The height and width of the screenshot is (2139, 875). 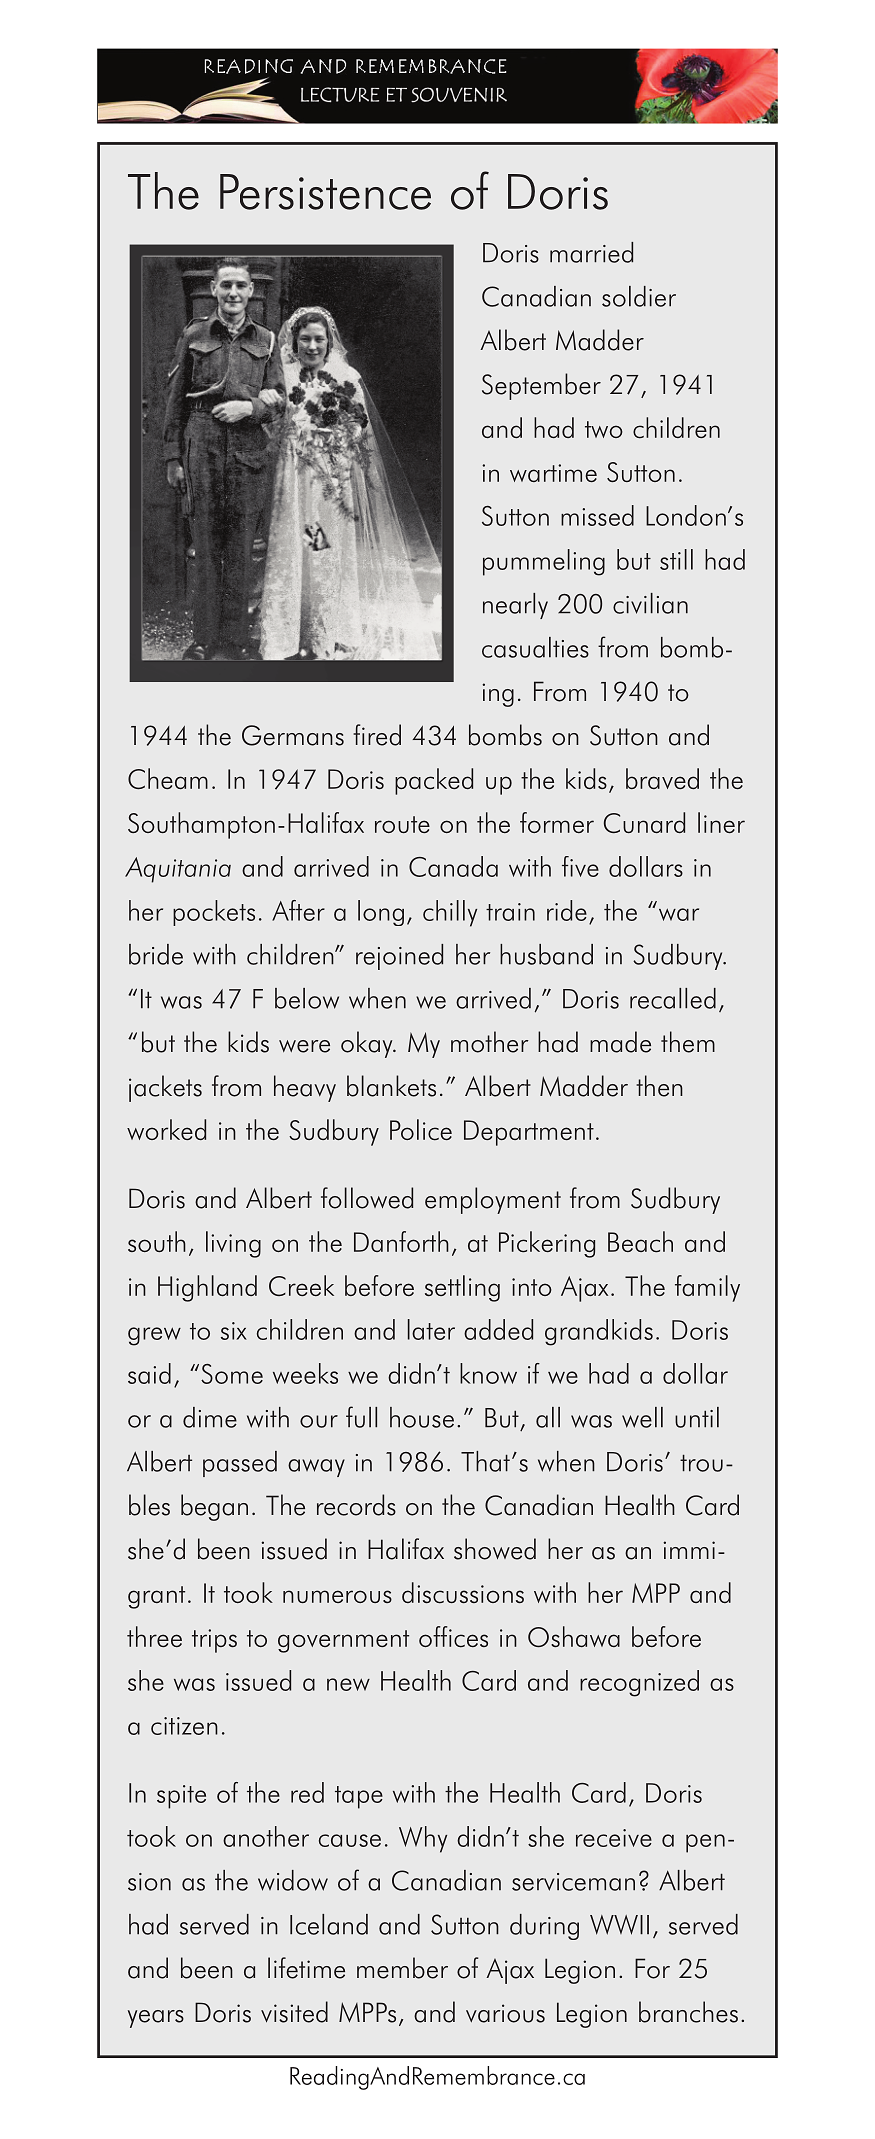 What do you see at coordinates (541, 386) in the screenshot?
I see `September` at bounding box center [541, 386].
